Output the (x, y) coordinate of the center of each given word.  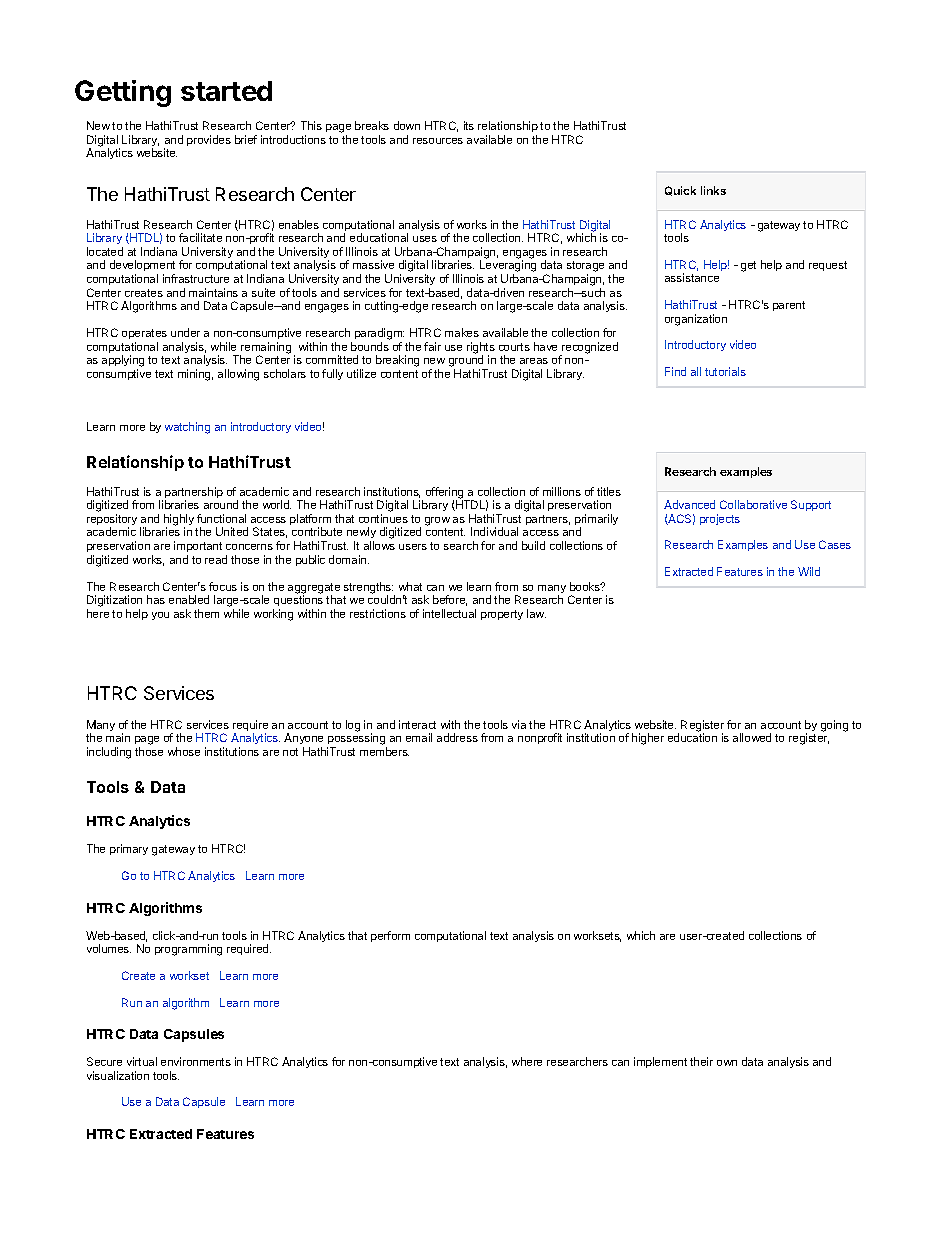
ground (467, 362)
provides (209, 140)
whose (184, 751)
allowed (752, 737)
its (469, 125)
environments (196, 1061)
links (713, 190)
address (457, 737)
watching (187, 428)
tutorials (725, 371)
